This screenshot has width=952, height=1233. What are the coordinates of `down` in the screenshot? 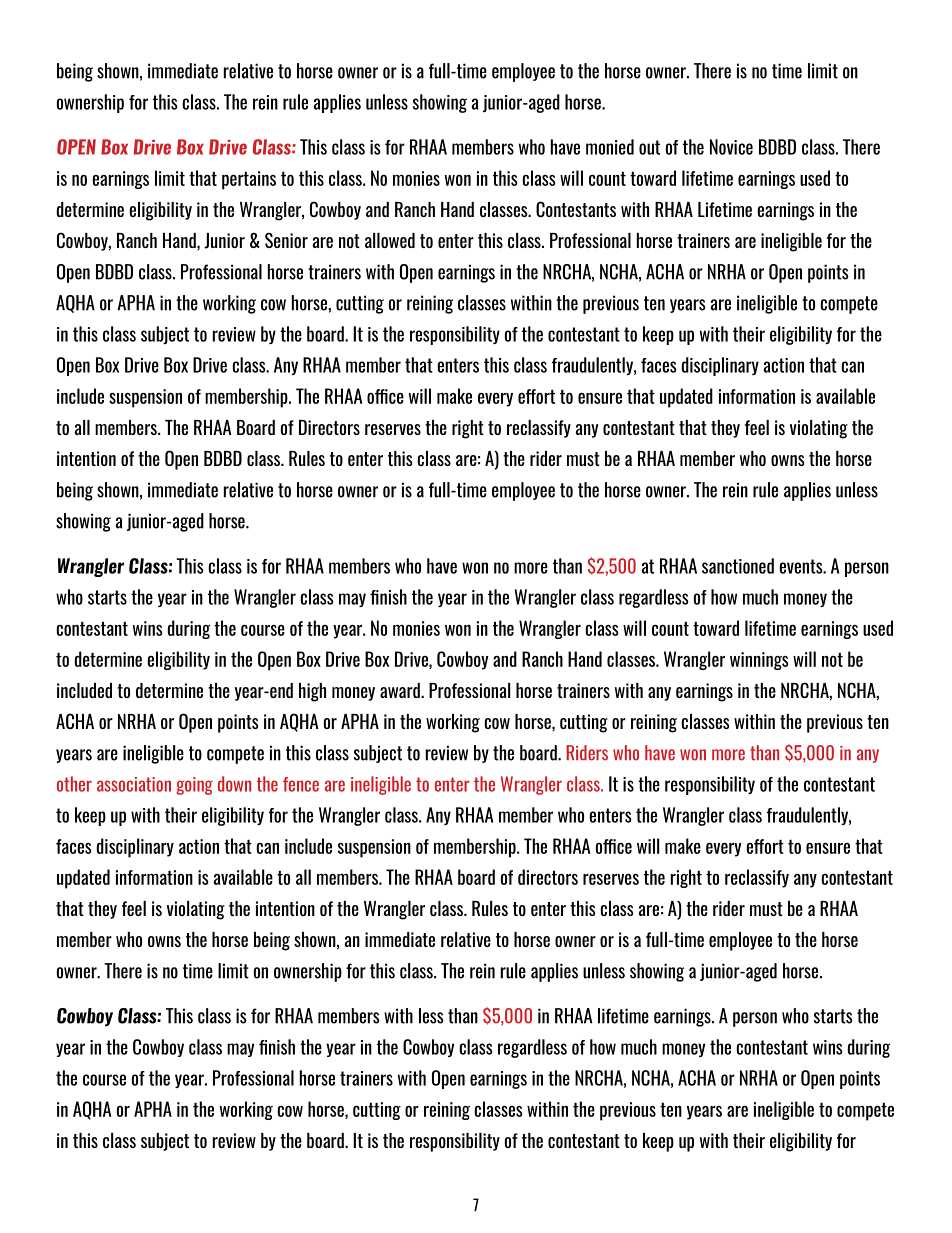 It's located at (234, 784).
